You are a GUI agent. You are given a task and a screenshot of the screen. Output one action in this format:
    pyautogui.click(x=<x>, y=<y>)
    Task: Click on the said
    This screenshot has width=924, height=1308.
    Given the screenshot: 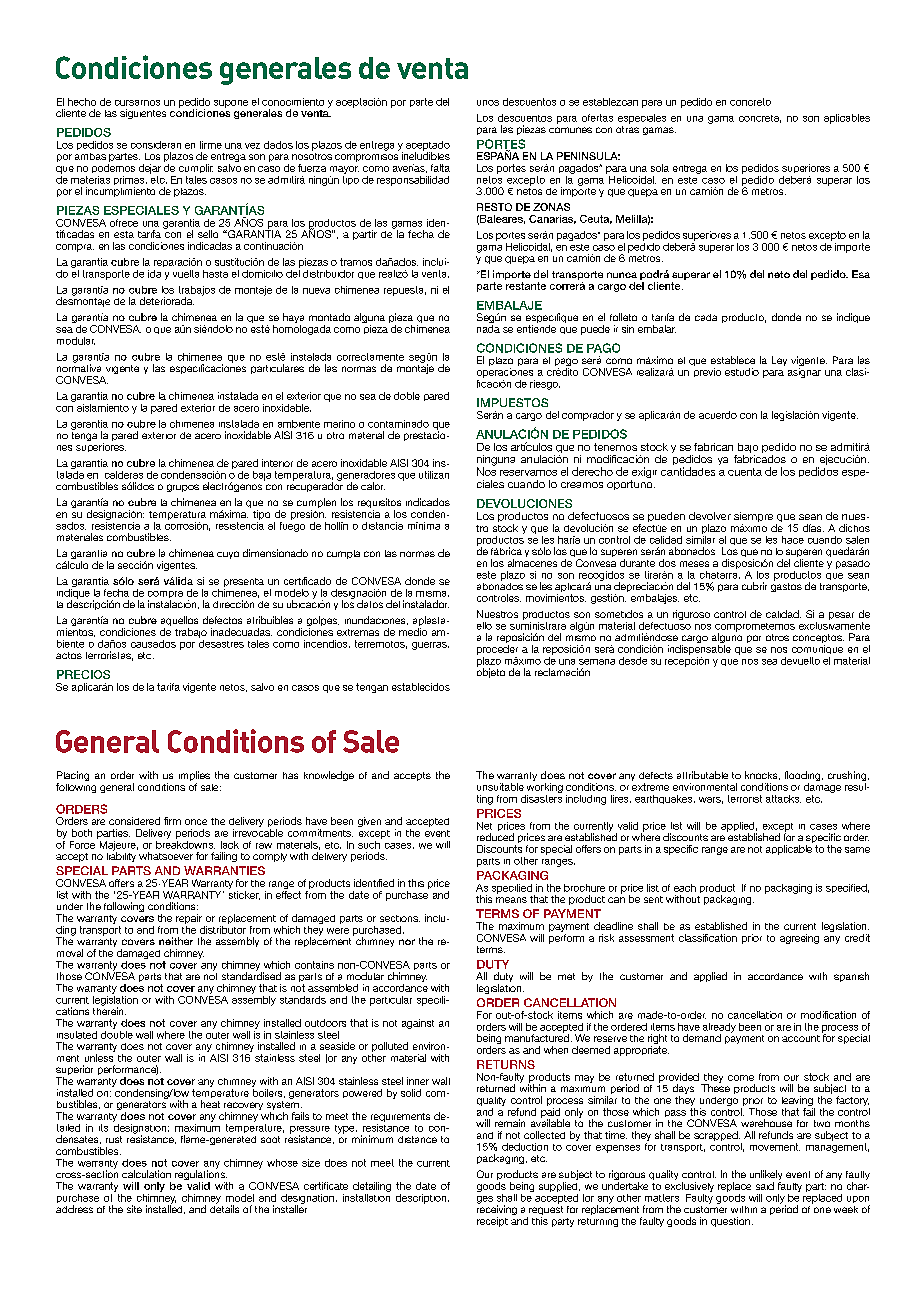 What is the action you would take?
    pyautogui.click(x=765, y=1186)
